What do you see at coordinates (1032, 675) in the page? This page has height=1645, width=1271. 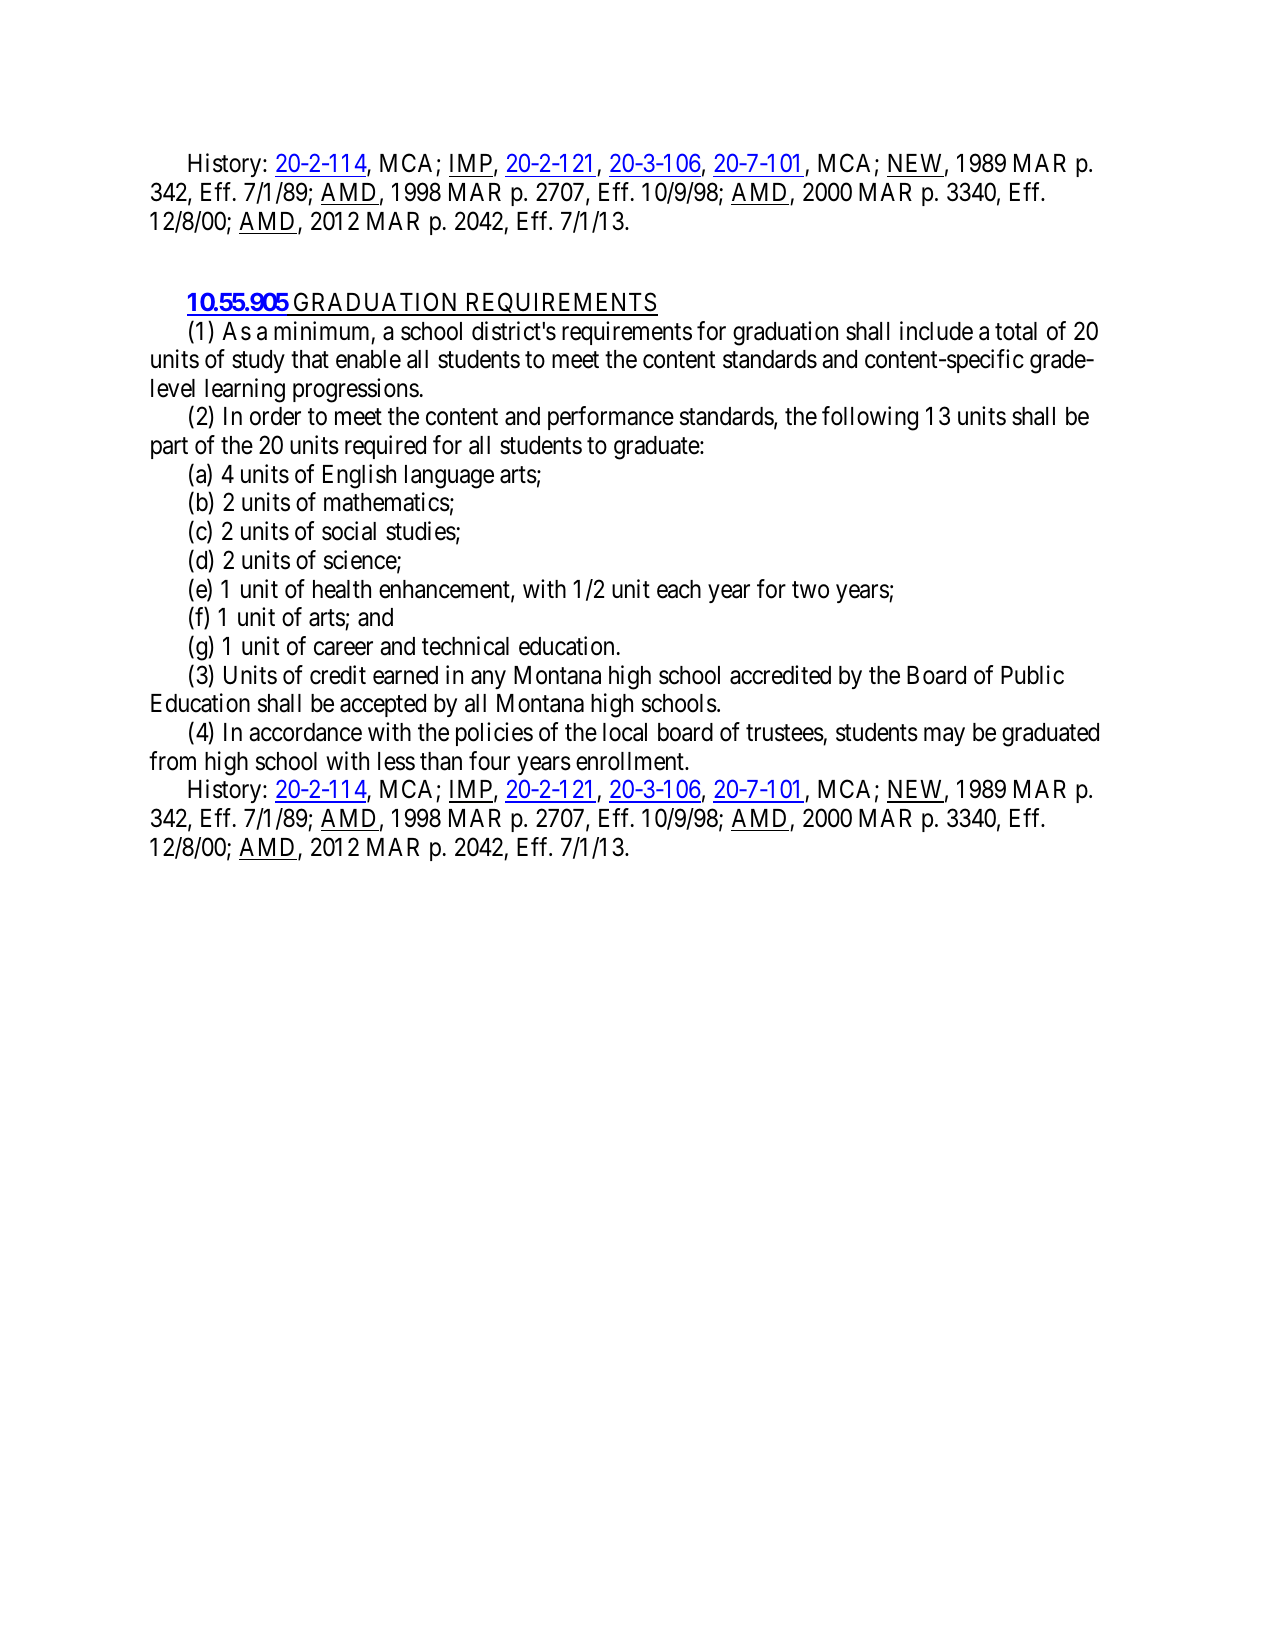 I see `Public` at bounding box center [1032, 675].
